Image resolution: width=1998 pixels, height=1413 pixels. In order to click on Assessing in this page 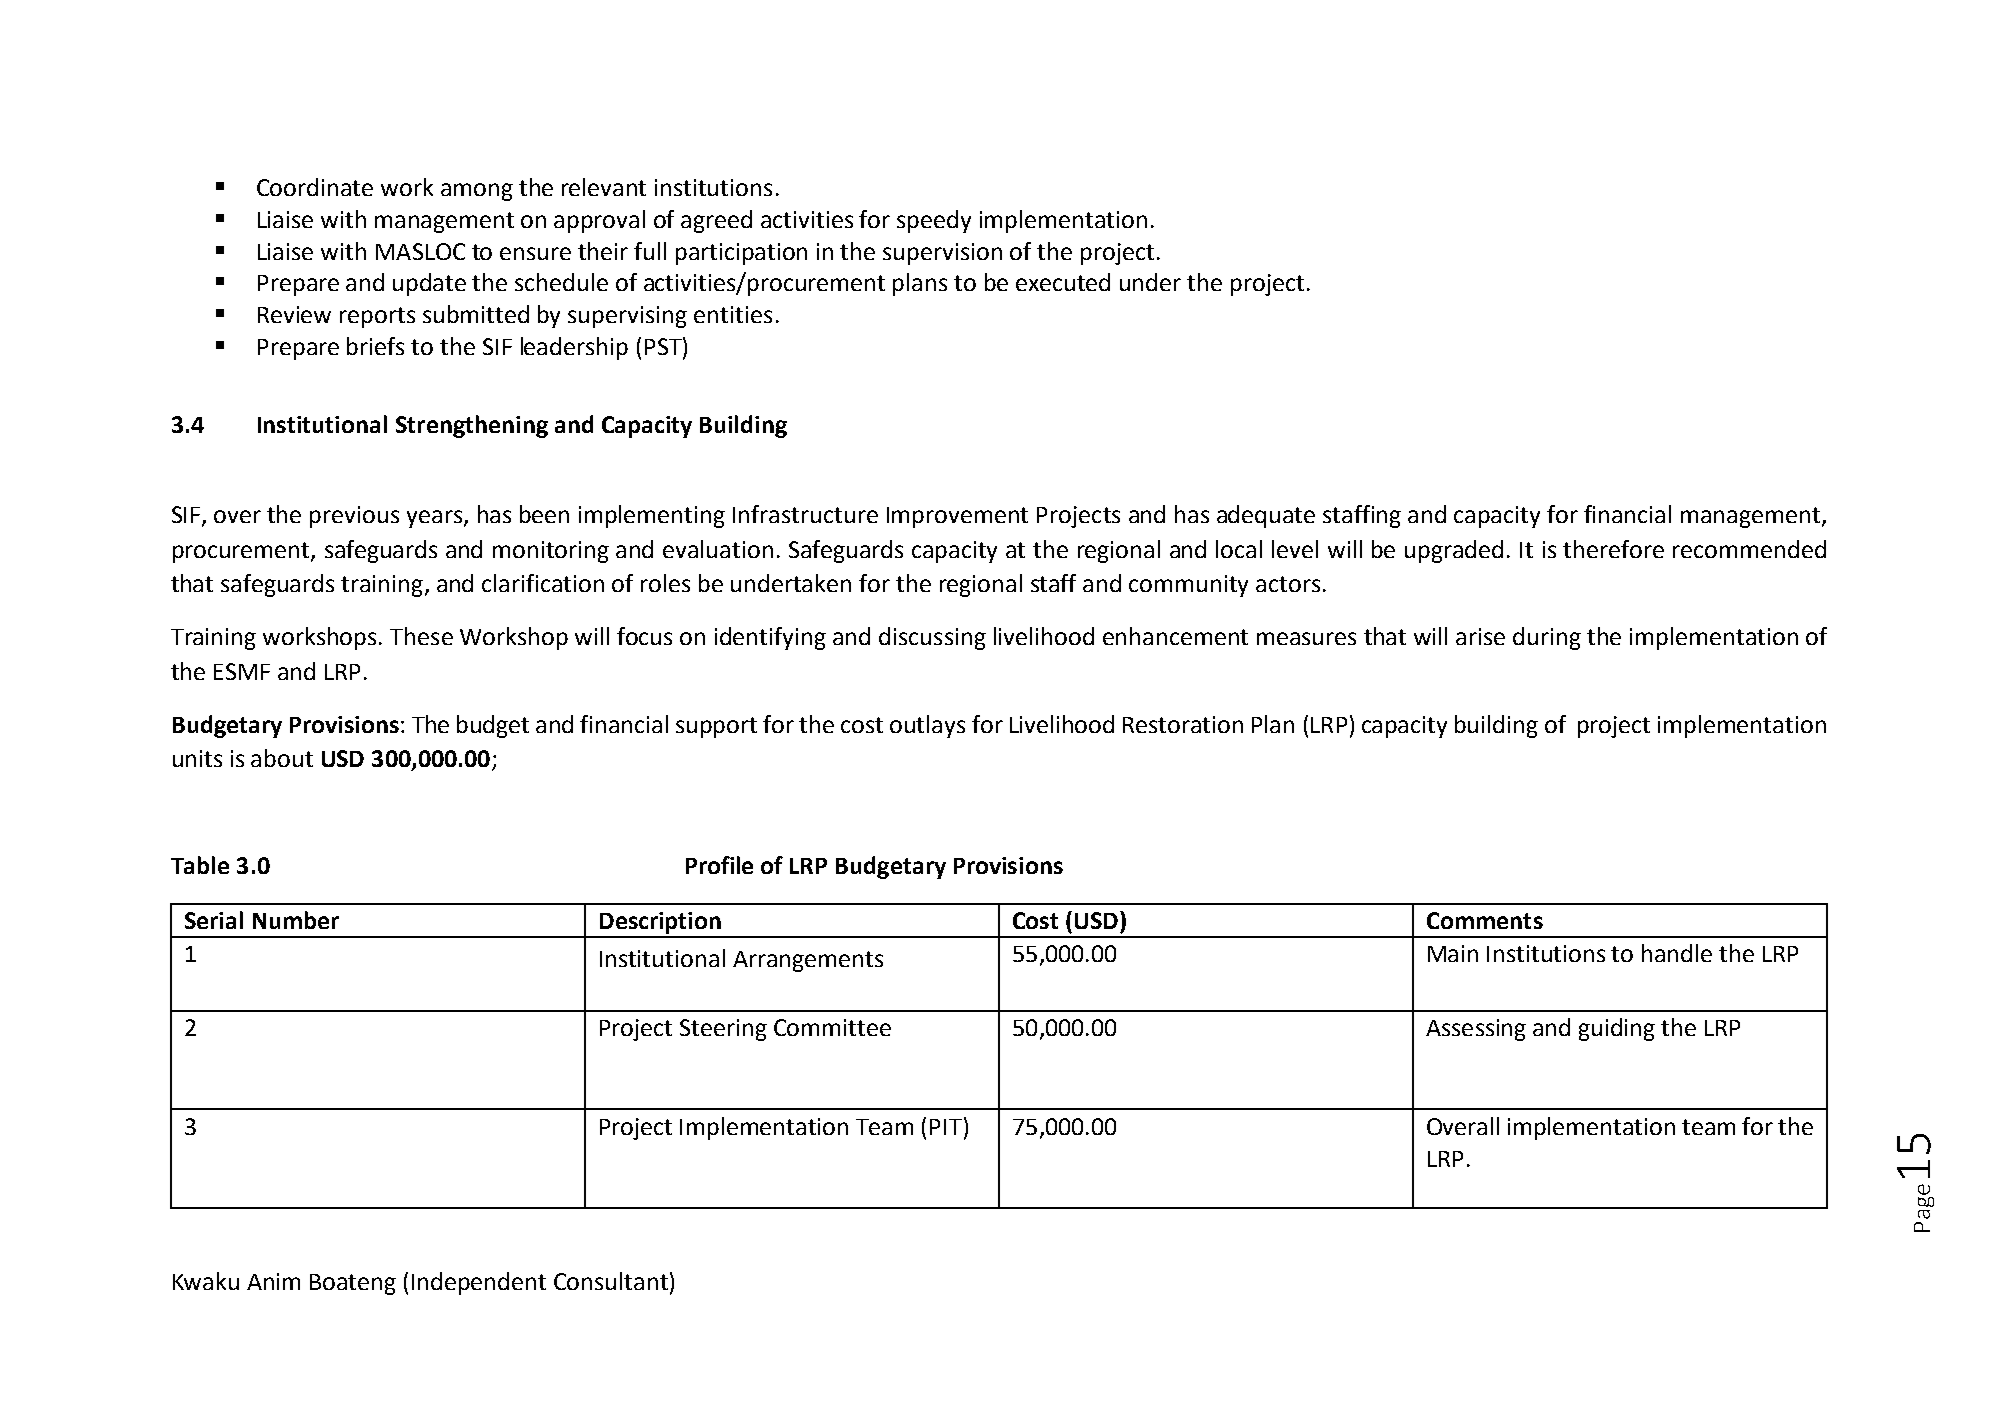, I will do `click(1476, 1030)`.
